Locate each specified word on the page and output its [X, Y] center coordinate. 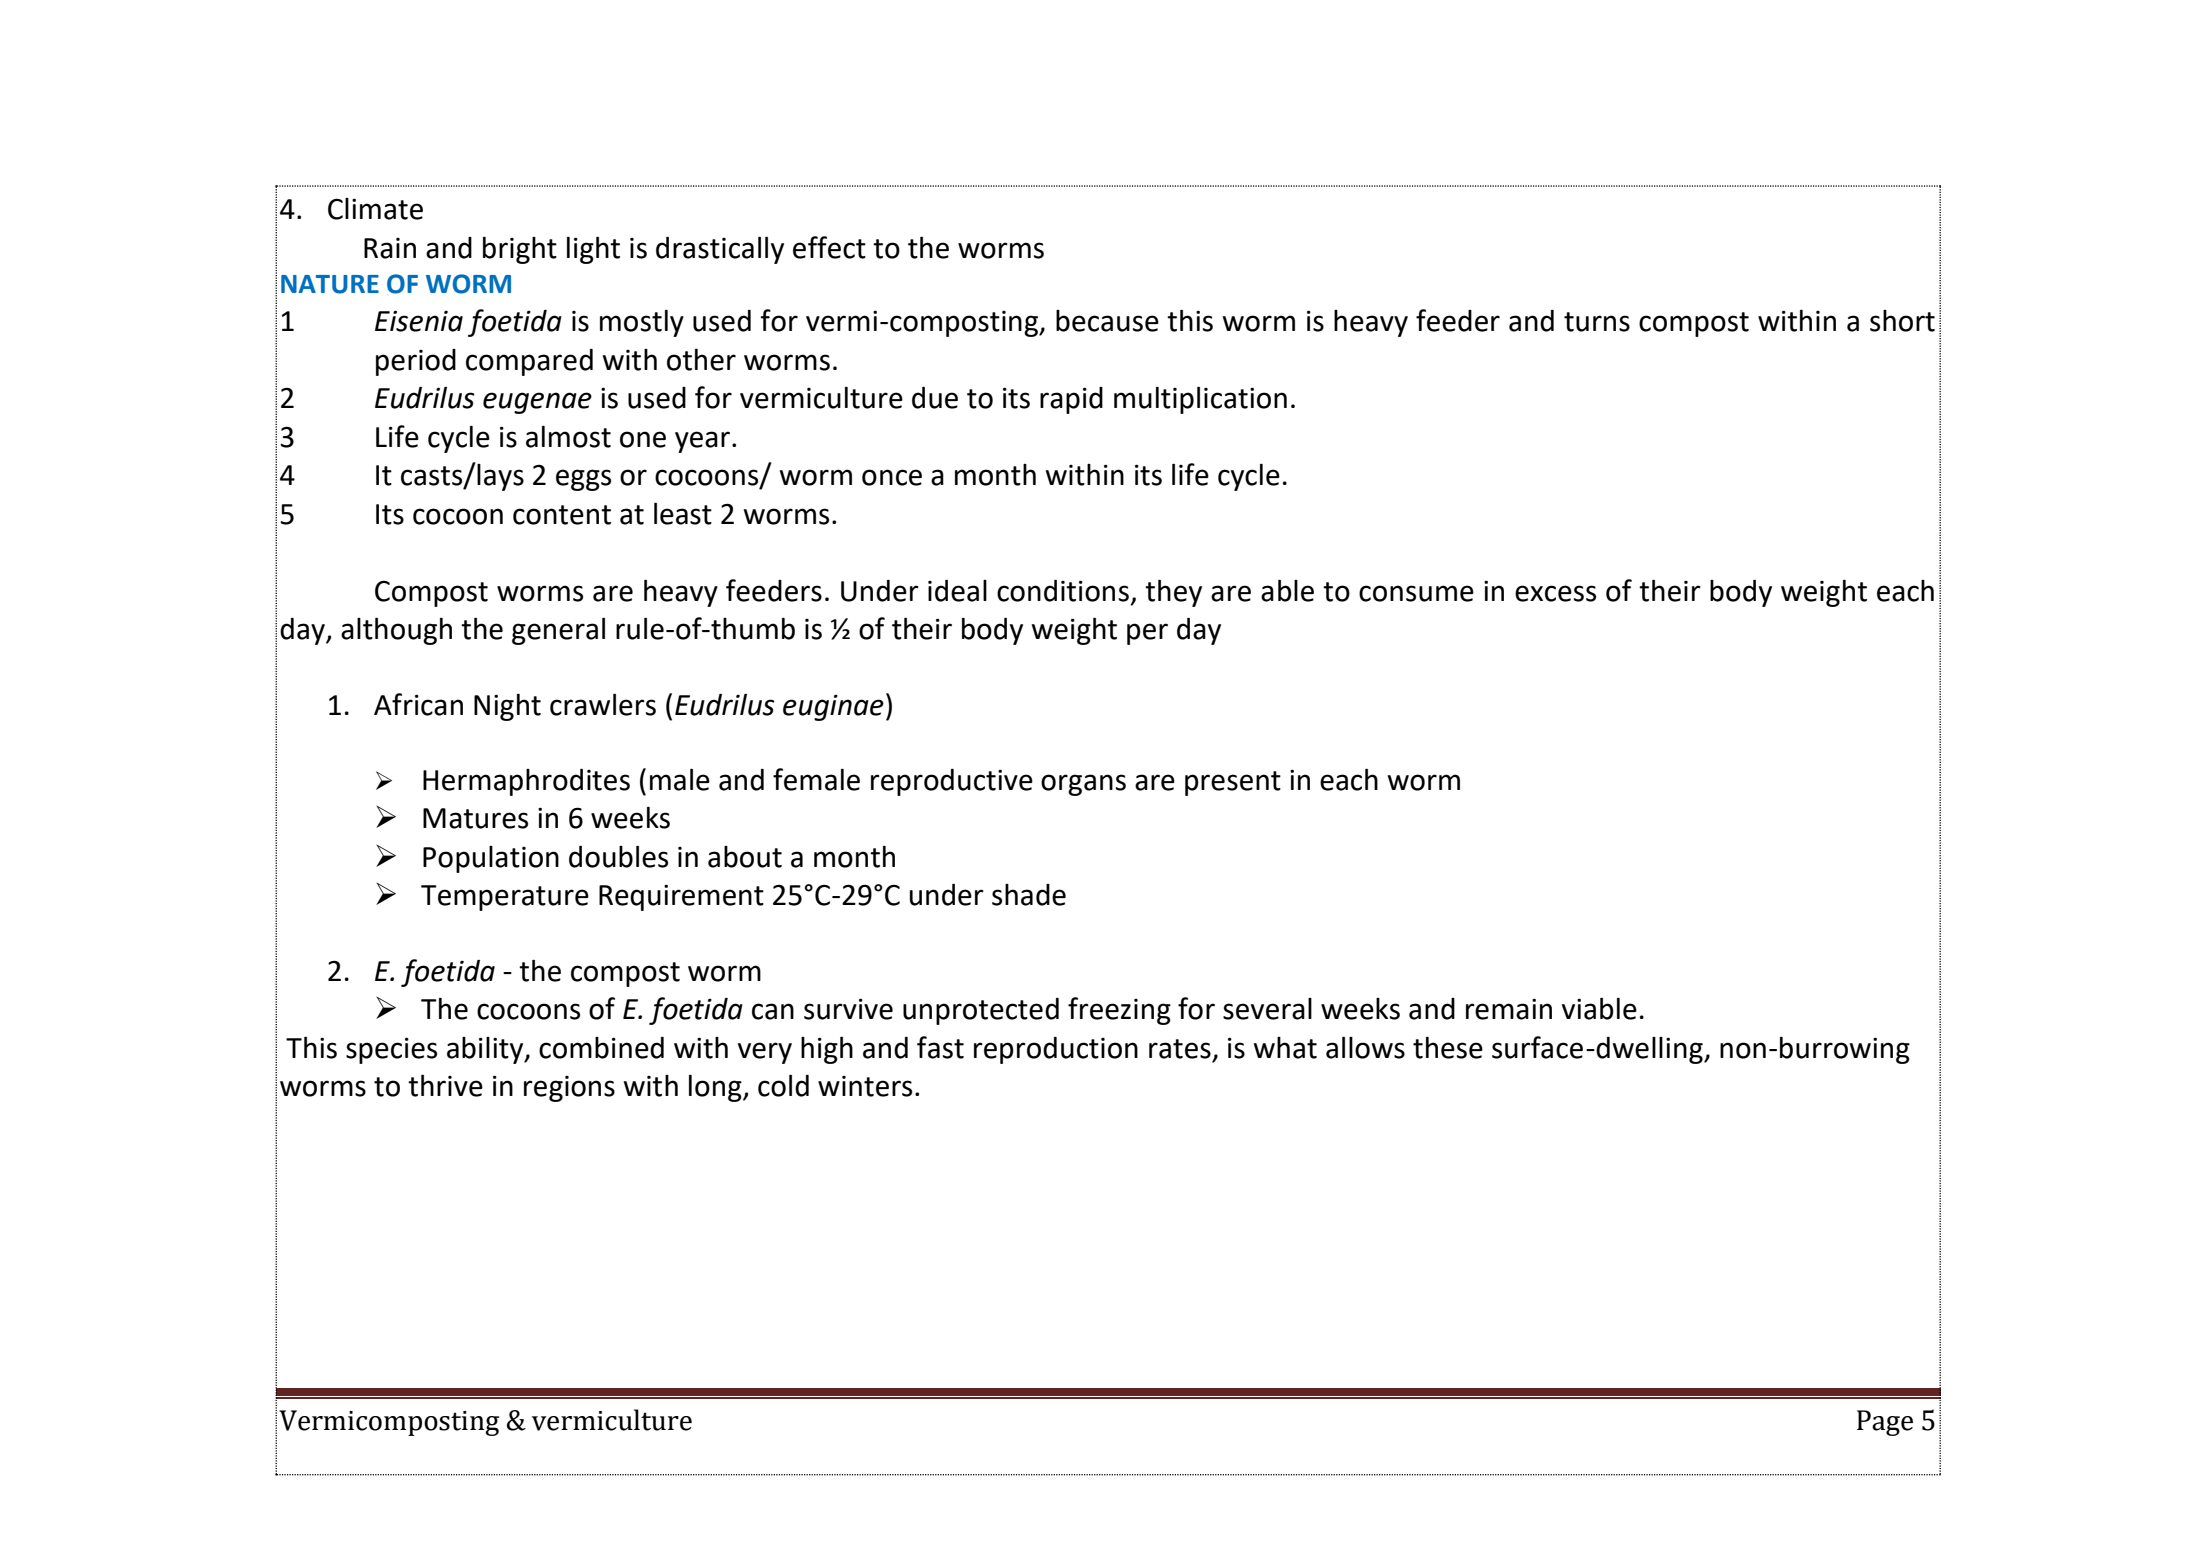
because [1107, 321]
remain [1509, 1009]
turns [1597, 322]
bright [520, 250]
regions [569, 1089]
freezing [1119, 1011]
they [1173, 593]
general [558, 631]
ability [486, 1050]
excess [1555, 593]
